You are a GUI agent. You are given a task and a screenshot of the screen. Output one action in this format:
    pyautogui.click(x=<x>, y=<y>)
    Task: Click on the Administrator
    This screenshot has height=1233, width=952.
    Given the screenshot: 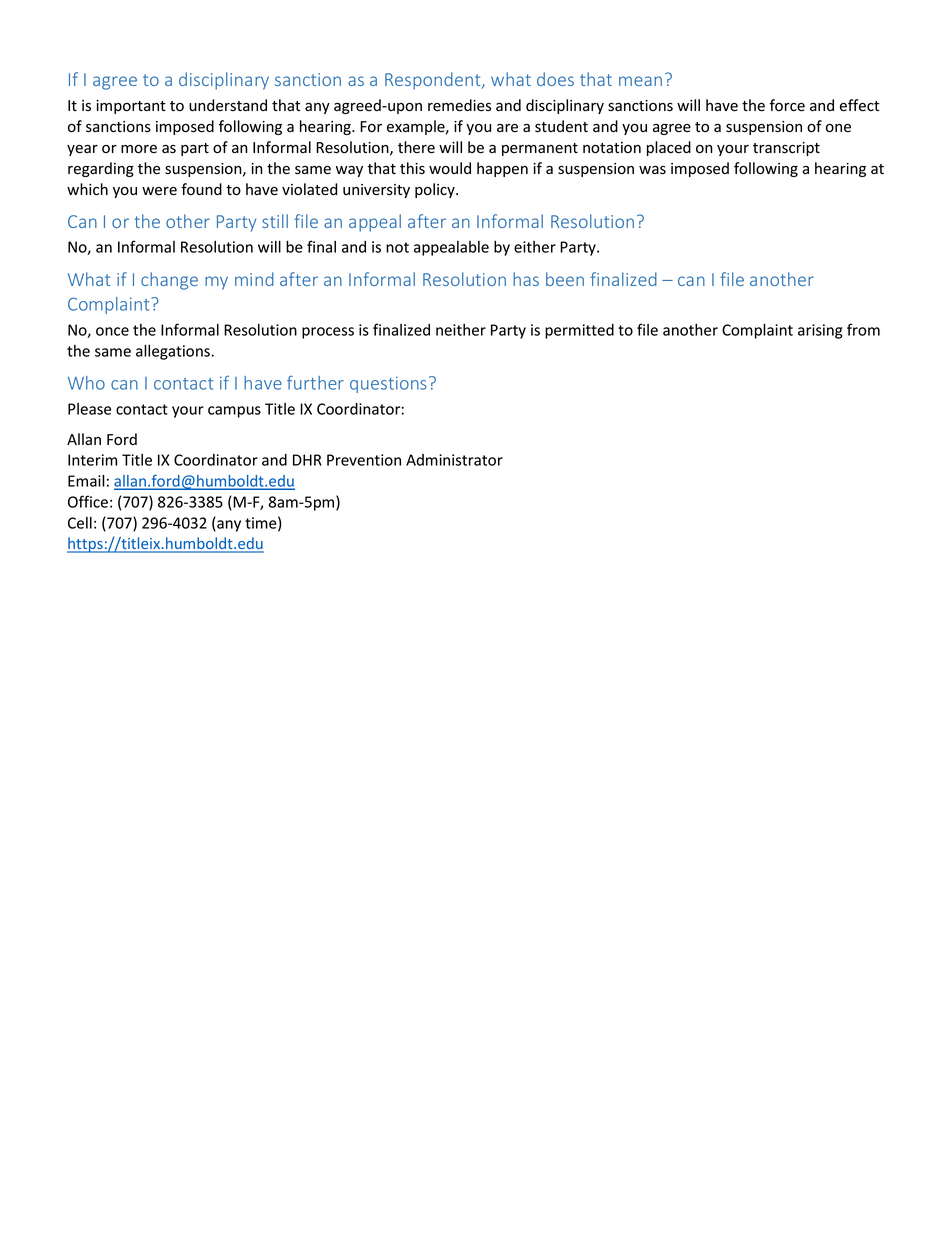 What is the action you would take?
    pyautogui.click(x=454, y=460)
